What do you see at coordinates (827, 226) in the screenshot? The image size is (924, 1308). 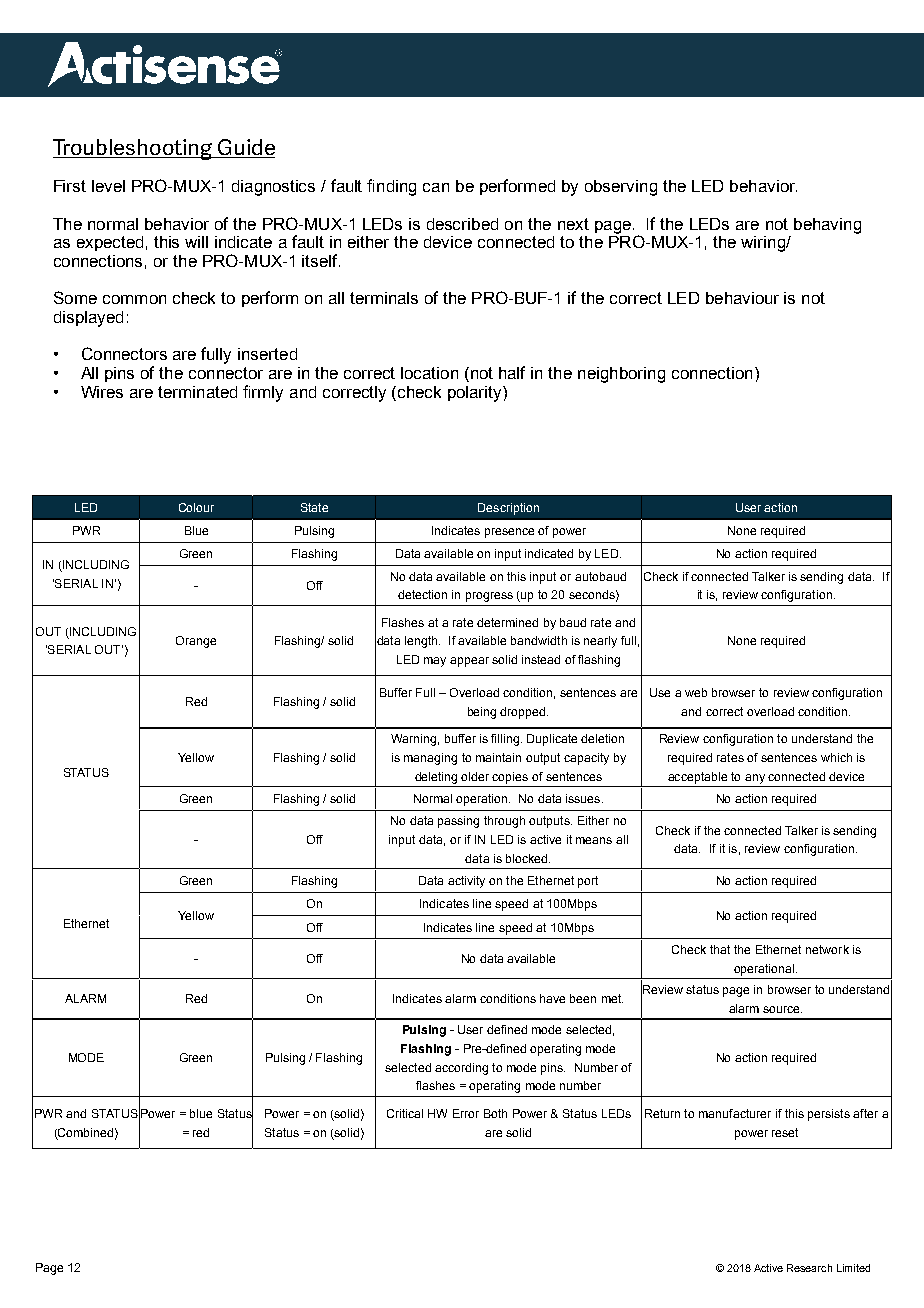 I see `behaving` at bounding box center [827, 226].
